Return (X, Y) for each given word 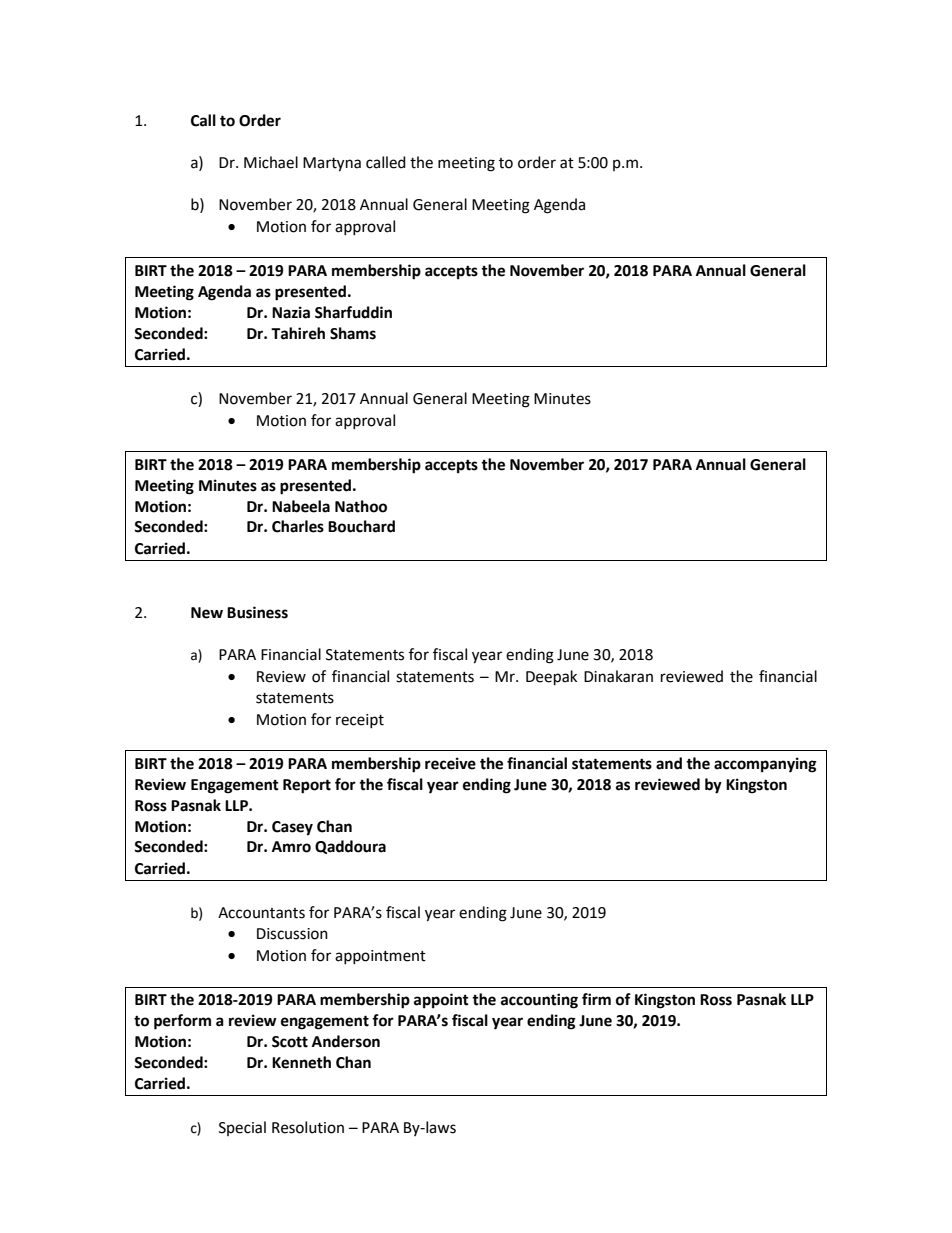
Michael (271, 162)
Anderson (346, 1041)
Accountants (261, 913)
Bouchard (361, 526)
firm (596, 999)
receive (450, 763)
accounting (539, 1001)
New (207, 613)
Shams (353, 333)
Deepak (551, 678)
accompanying (765, 765)
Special (242, 1128)
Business (257, 612)
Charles (298, 526)
